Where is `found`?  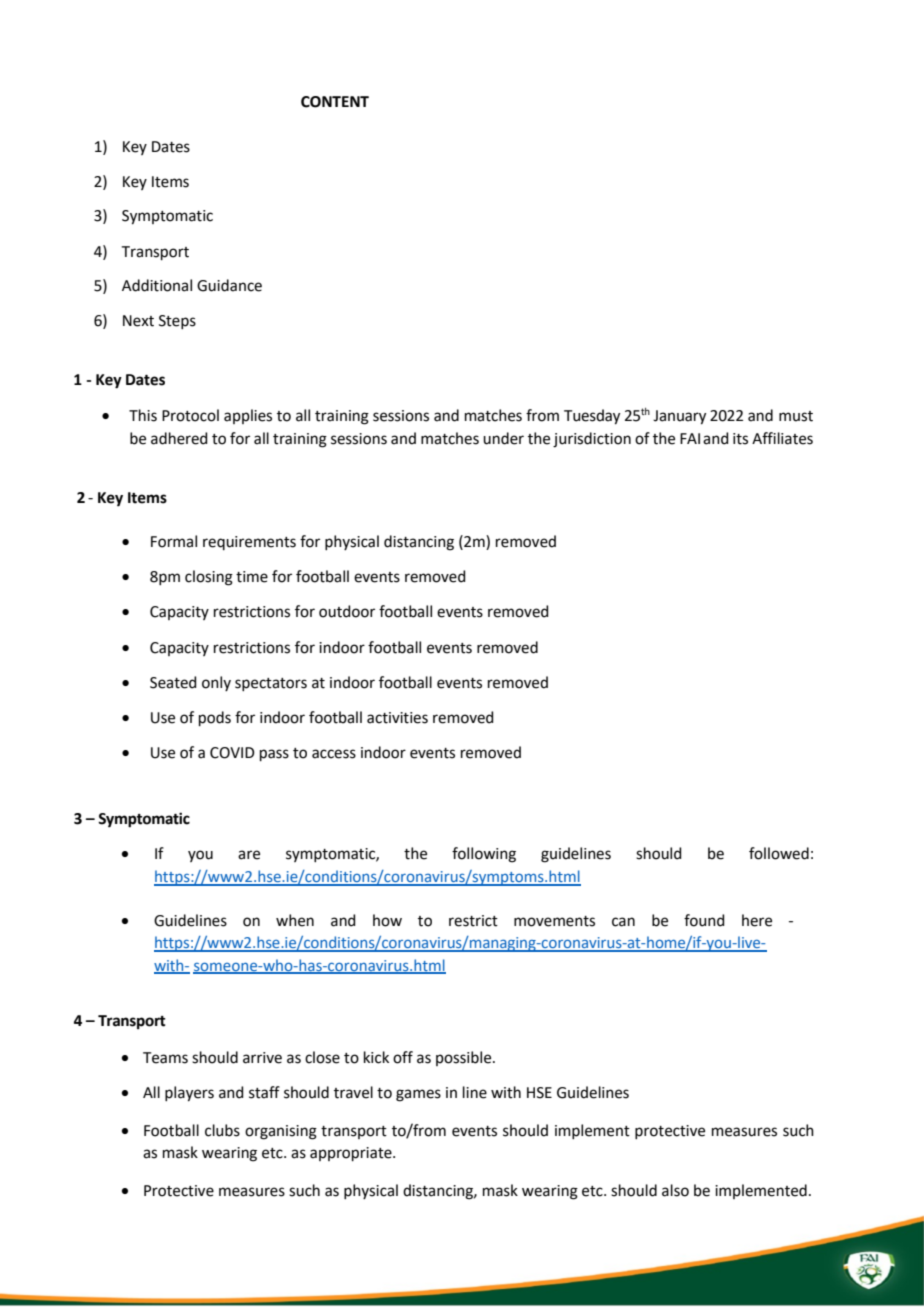
found is located at coordinates (704, 920).
